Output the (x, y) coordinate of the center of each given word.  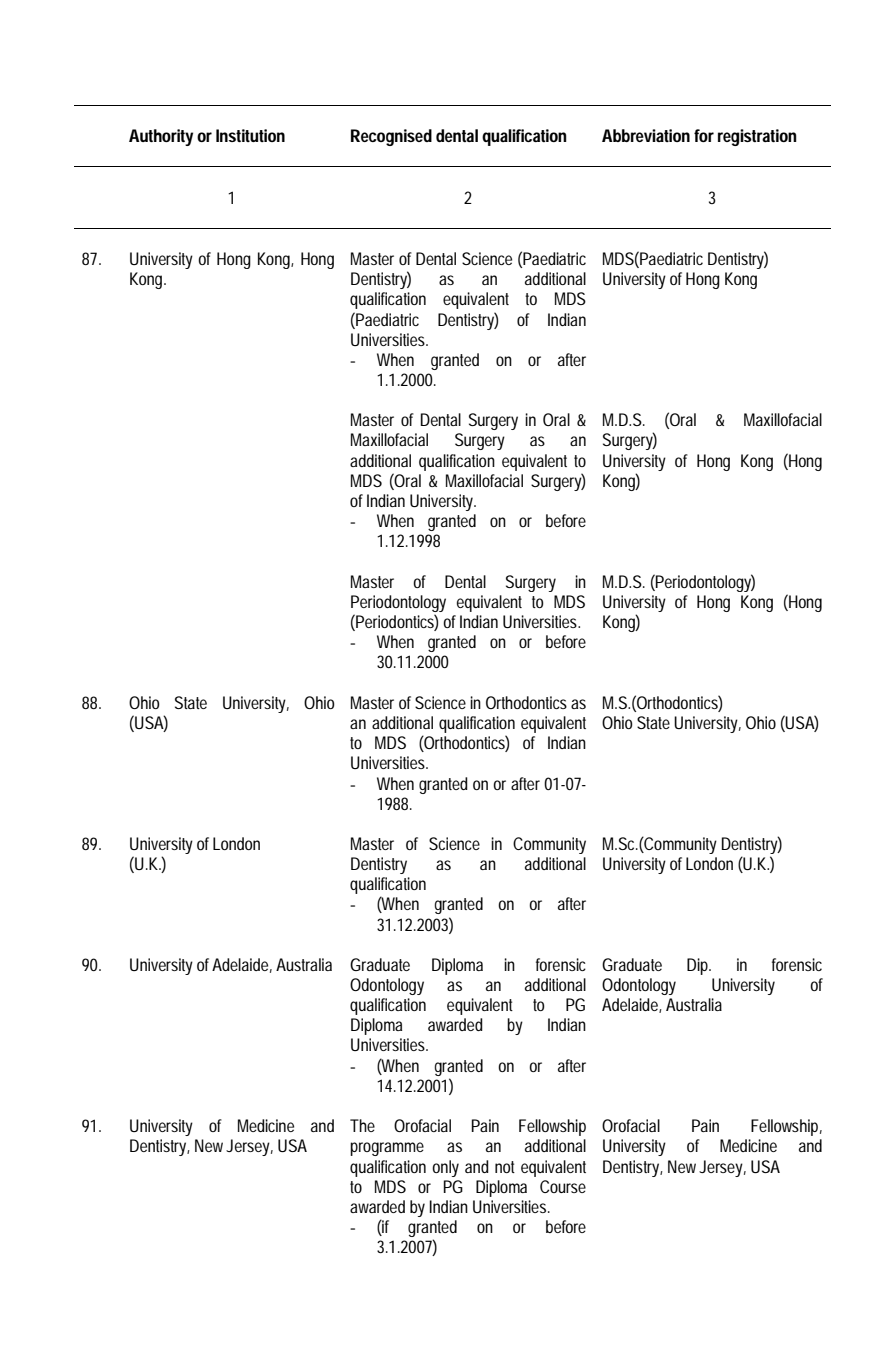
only (445, 1168)
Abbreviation (646, 135)
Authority (161, 137)
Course (563, 1186)
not (505, 1167)
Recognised (391, 137)
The (362, 1125)
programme (387, 1149)
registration (757, 137)
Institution (250, 135)
